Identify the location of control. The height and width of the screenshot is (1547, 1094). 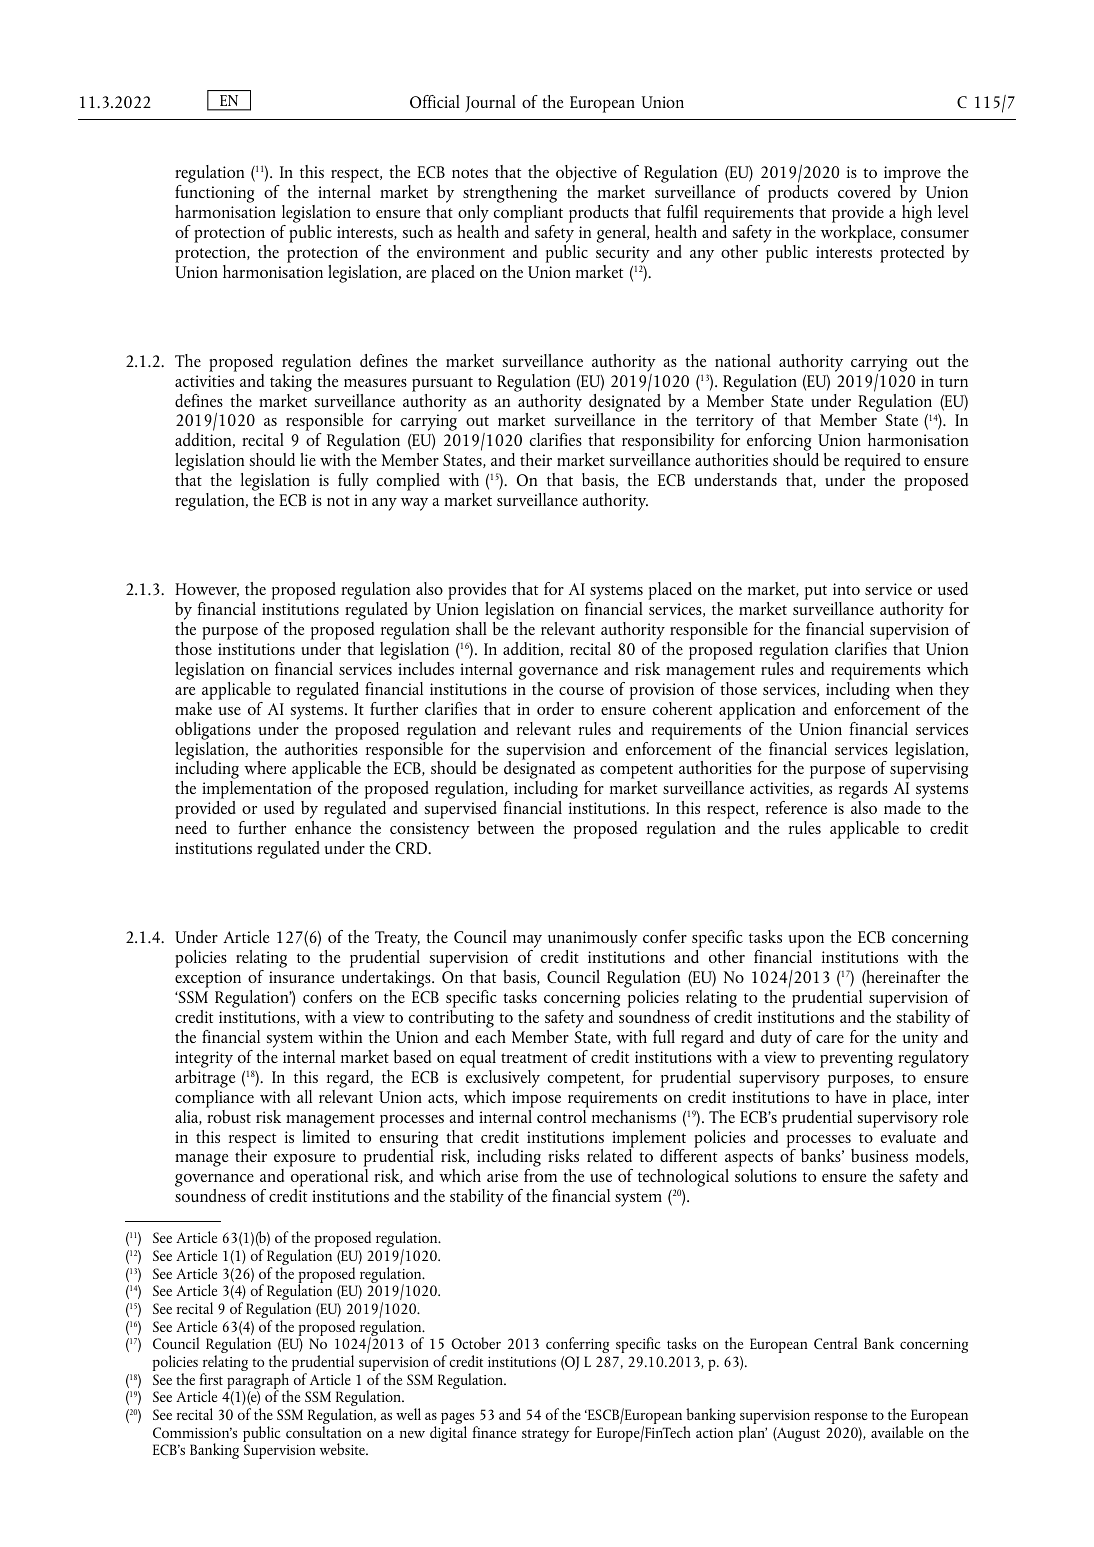
(563, 1115).
